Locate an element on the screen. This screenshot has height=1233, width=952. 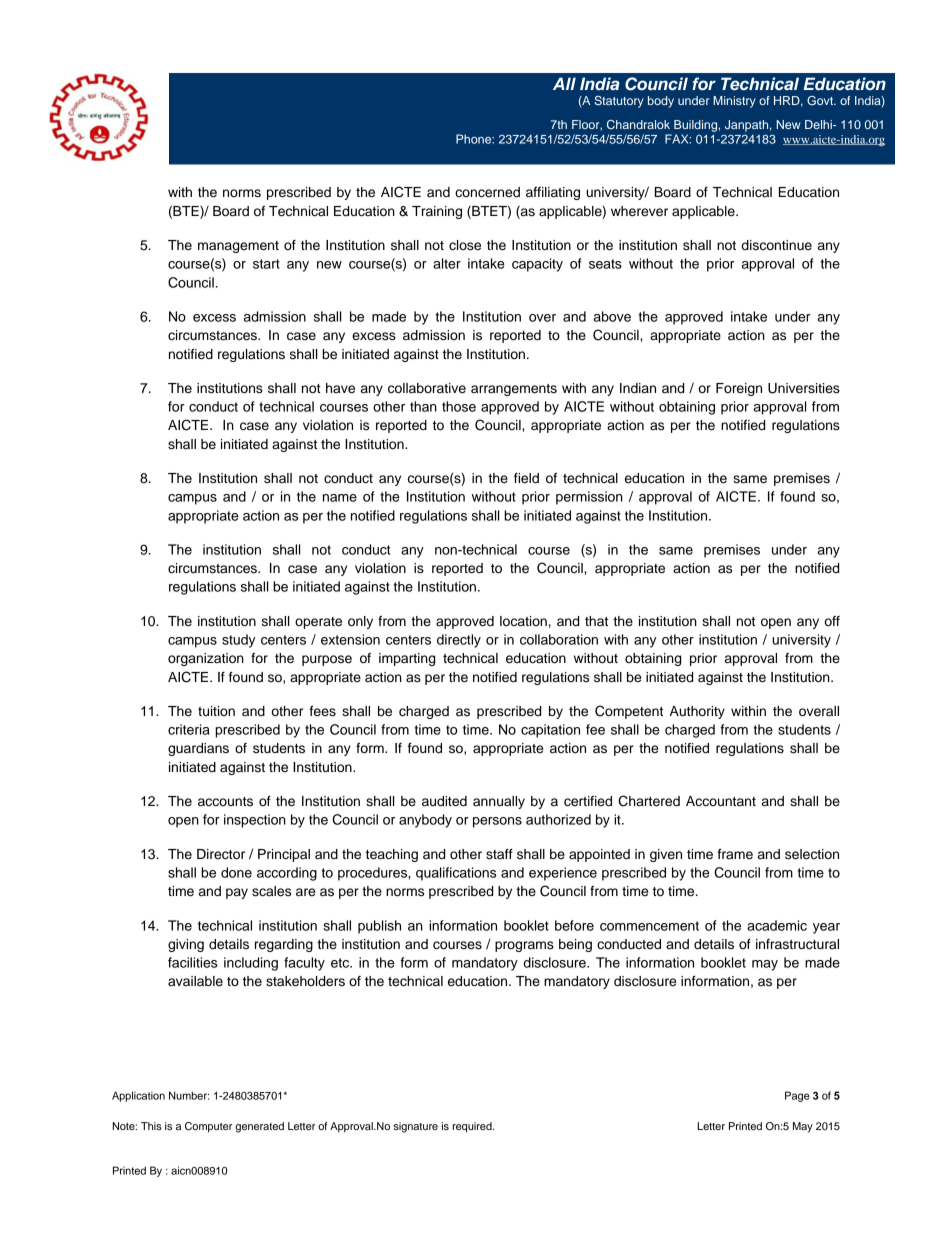
Page is located at coordinates (797, 1096).
